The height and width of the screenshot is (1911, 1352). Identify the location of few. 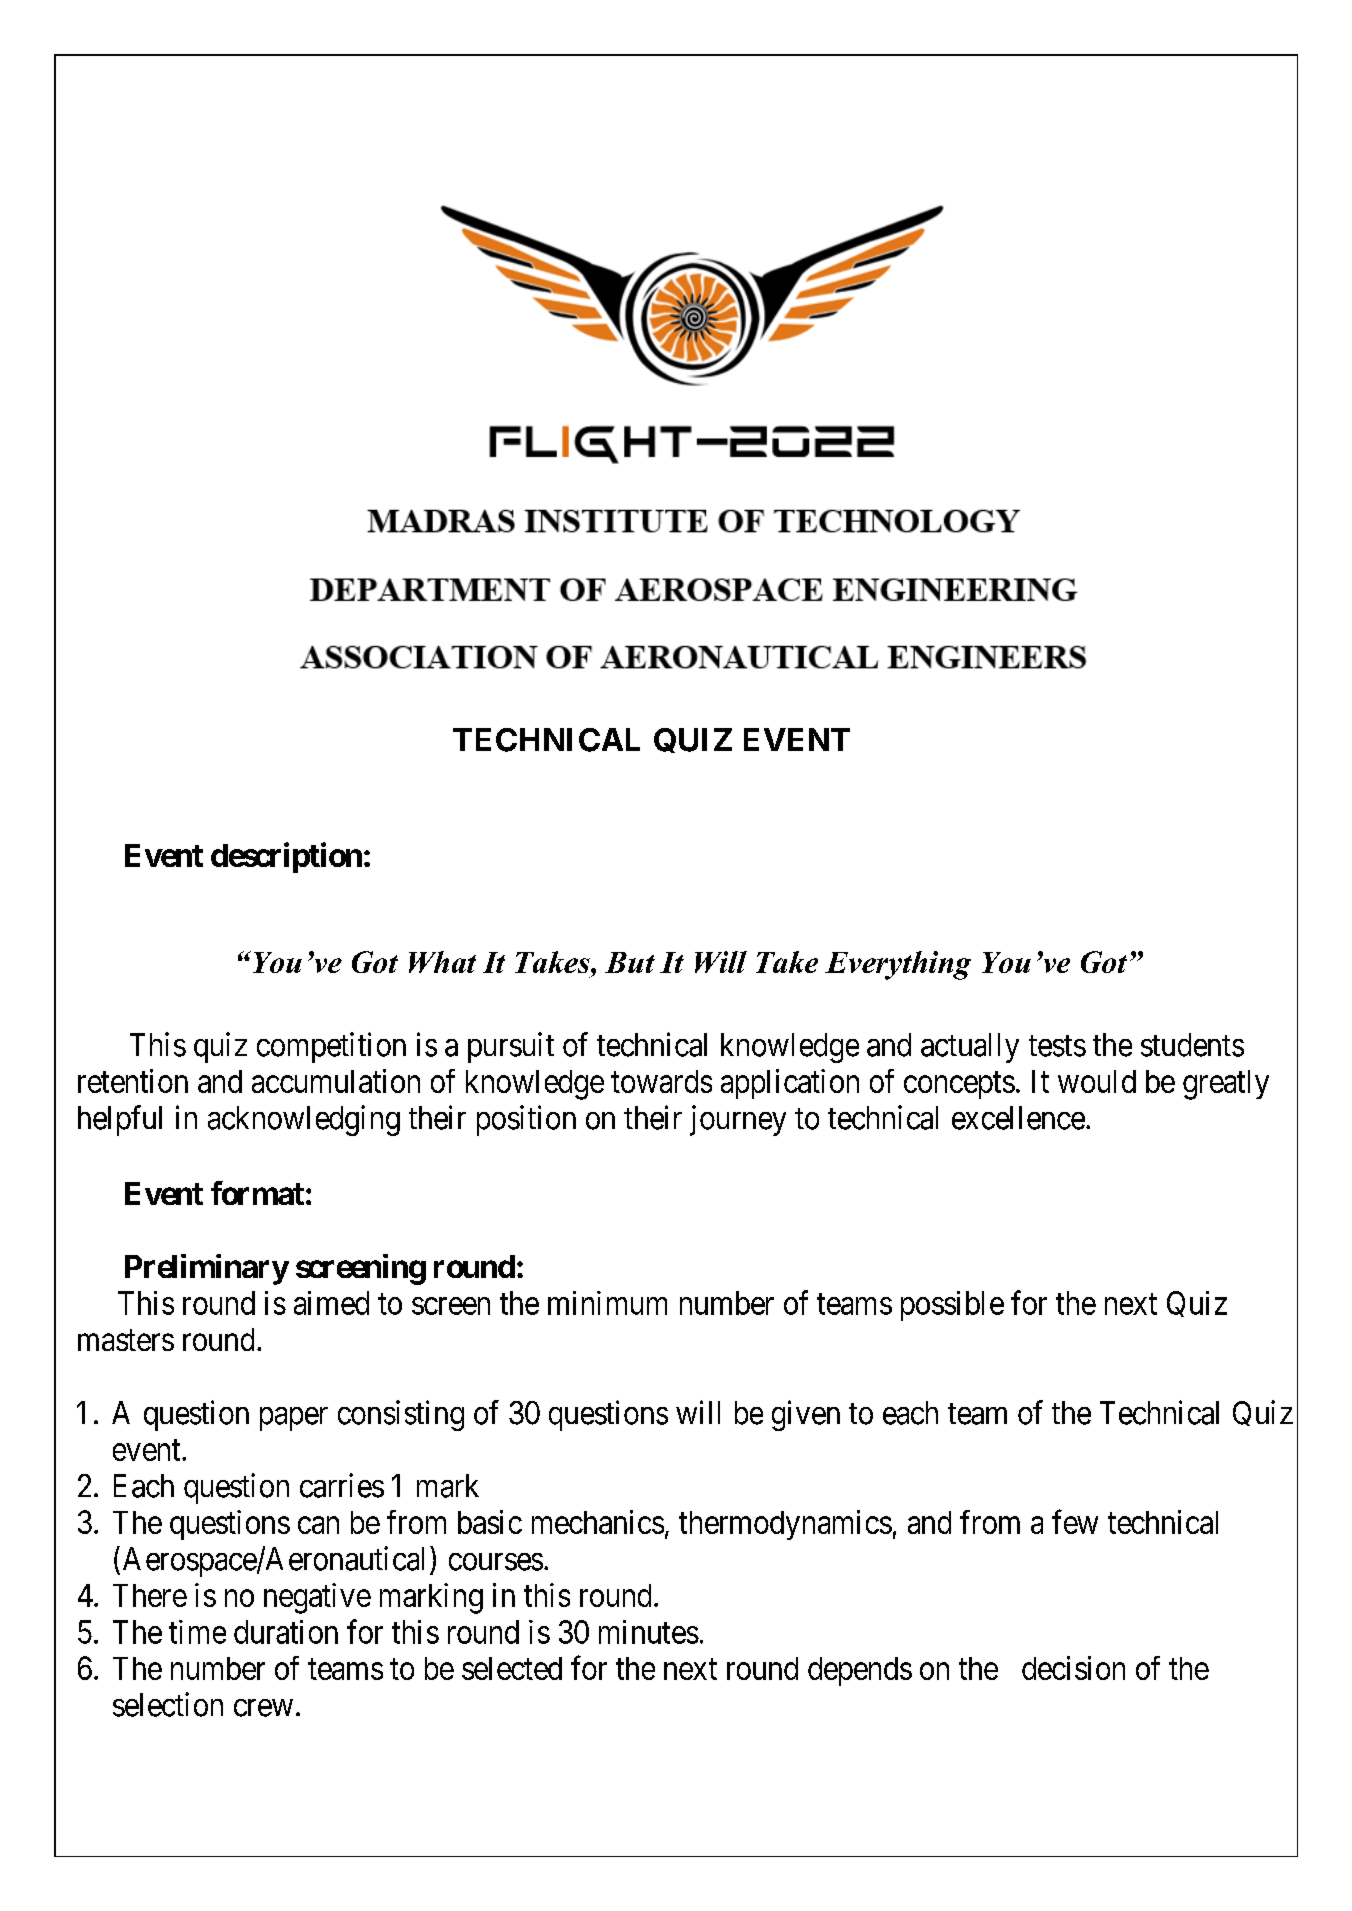
(1075, 1521).
